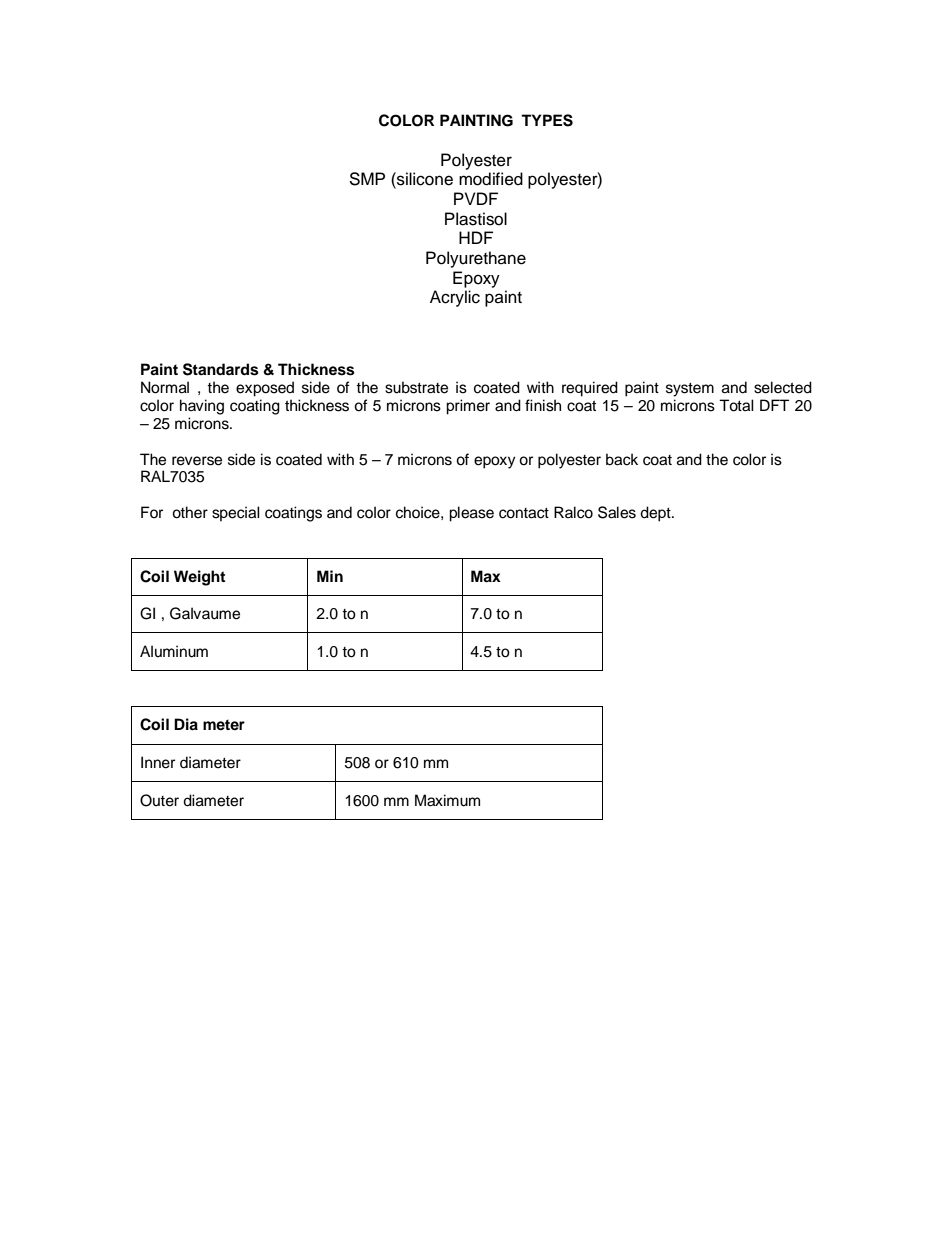 This page has width=952, height=1233. I want to click on Inner, so click(158, 762).
